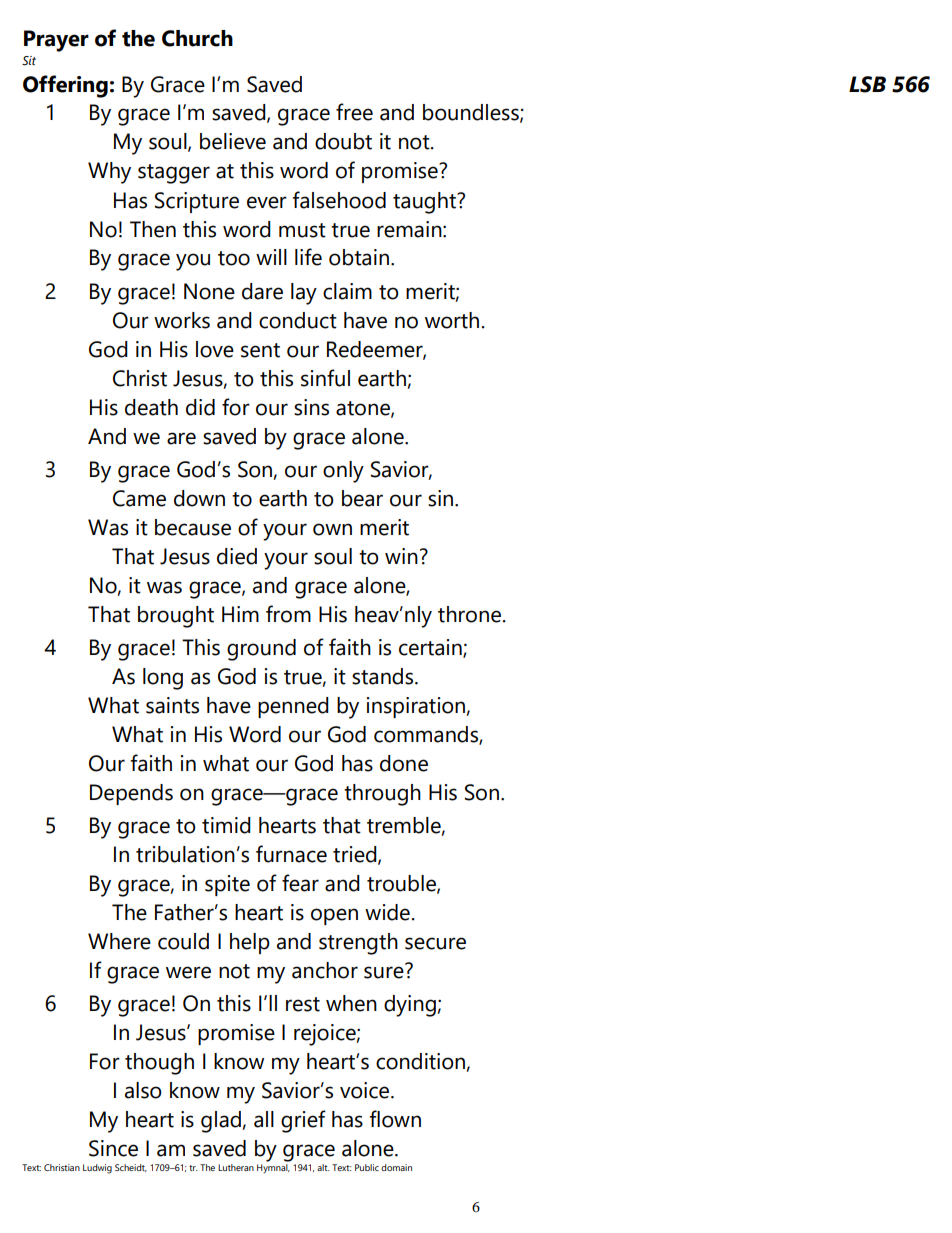 The height and width of the screenshot is (1233, 952). What do you see at coordinates (151, 407) in the screenshot?
I see `death` at bounding box center [151, 407].
